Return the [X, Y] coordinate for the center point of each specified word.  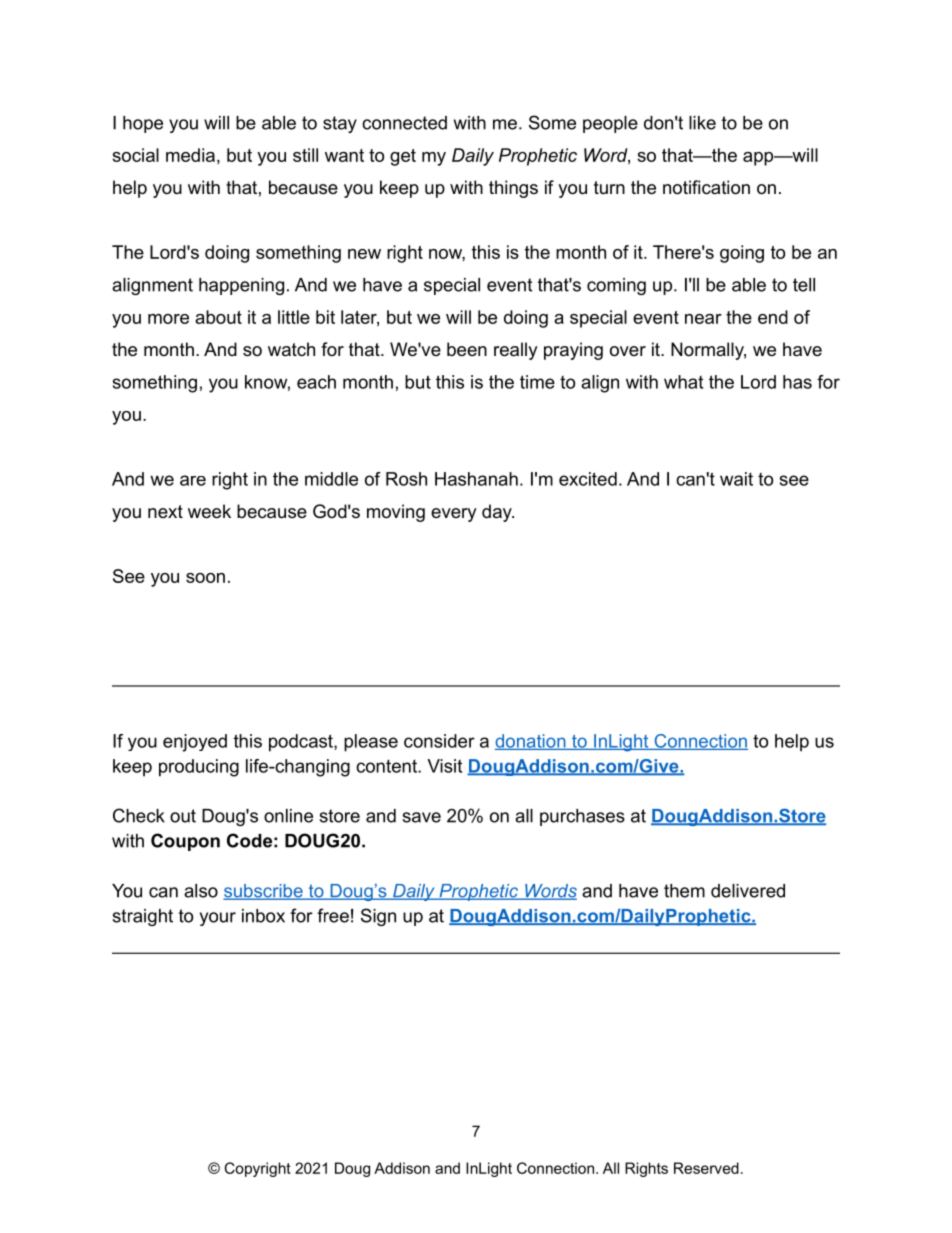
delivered [748, 891]
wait [736, 479]
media [190, 155]
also [201, 891]
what [683, 382]
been [467, 349]
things [513, 189]
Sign [378, 917]
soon [205, 578]
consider [439, 741]
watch [291, 349]
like [702, 123]
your [218, 919]
